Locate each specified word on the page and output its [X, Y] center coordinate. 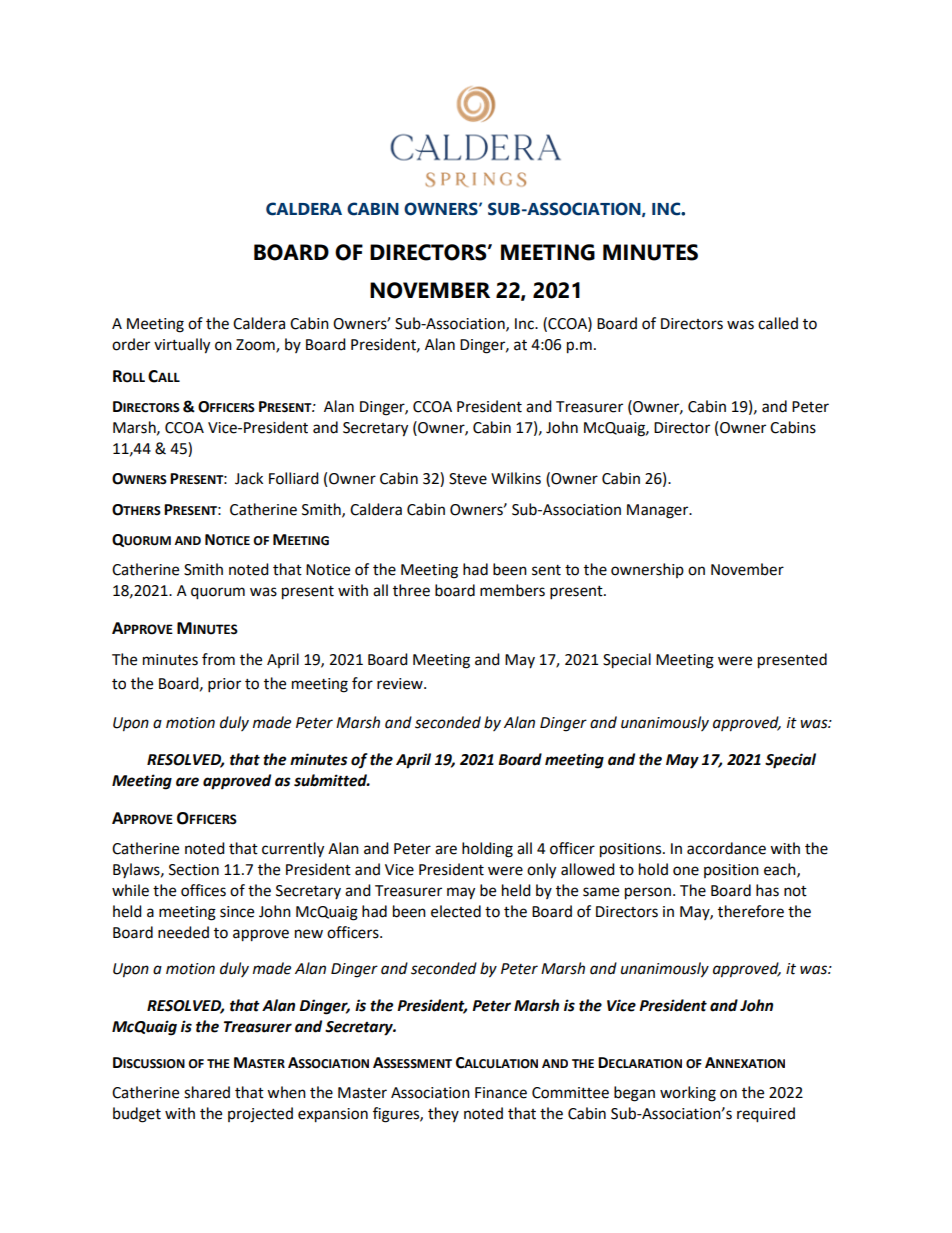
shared [207, 1092]
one [686, 871]
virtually [182, 346]
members [512, 590]
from [218, 659]
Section [194, 870]
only [541, 871]
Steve [468, 479]
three [411, 590]
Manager [659, 511]
